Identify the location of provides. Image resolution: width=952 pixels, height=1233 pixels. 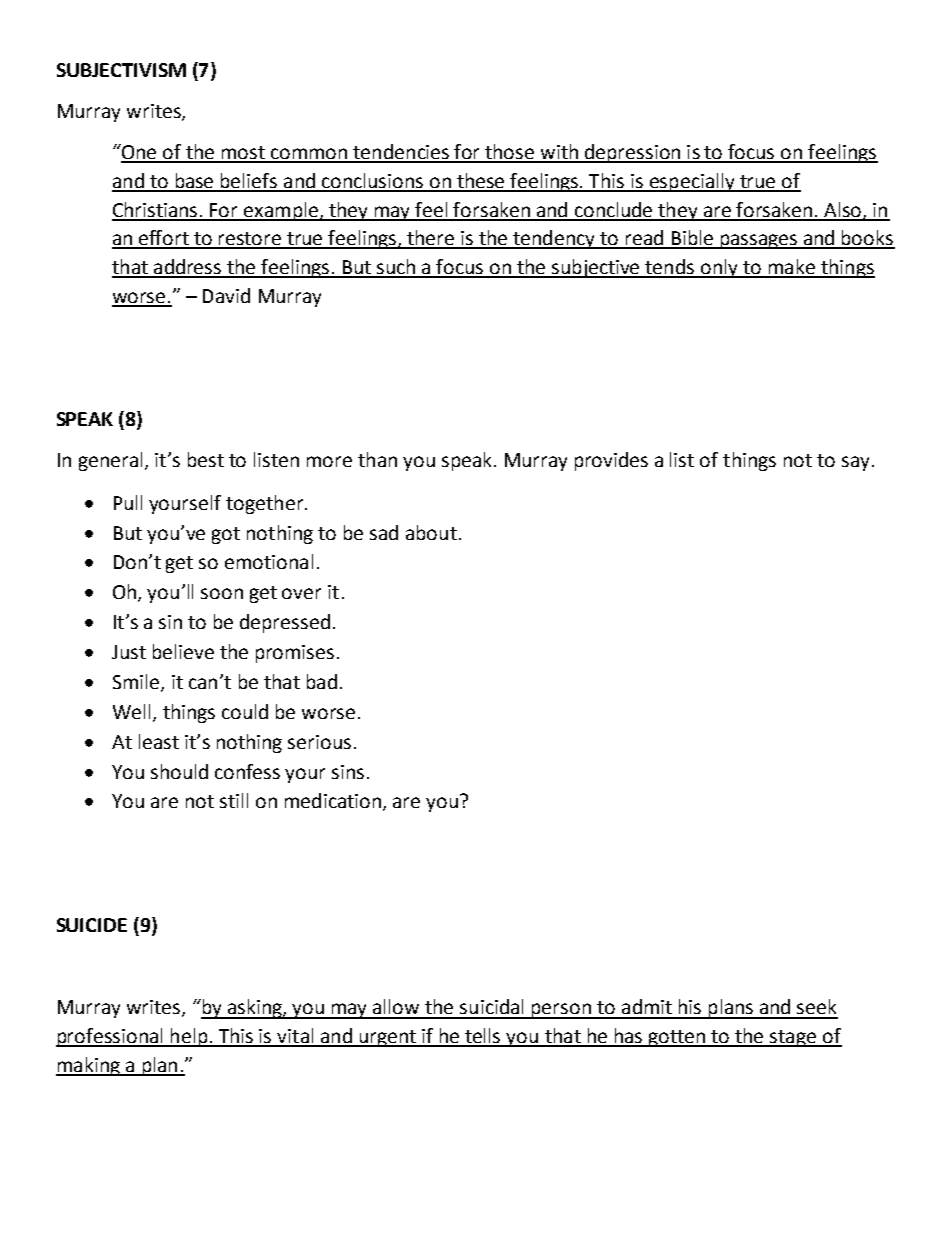
(611, 461).
